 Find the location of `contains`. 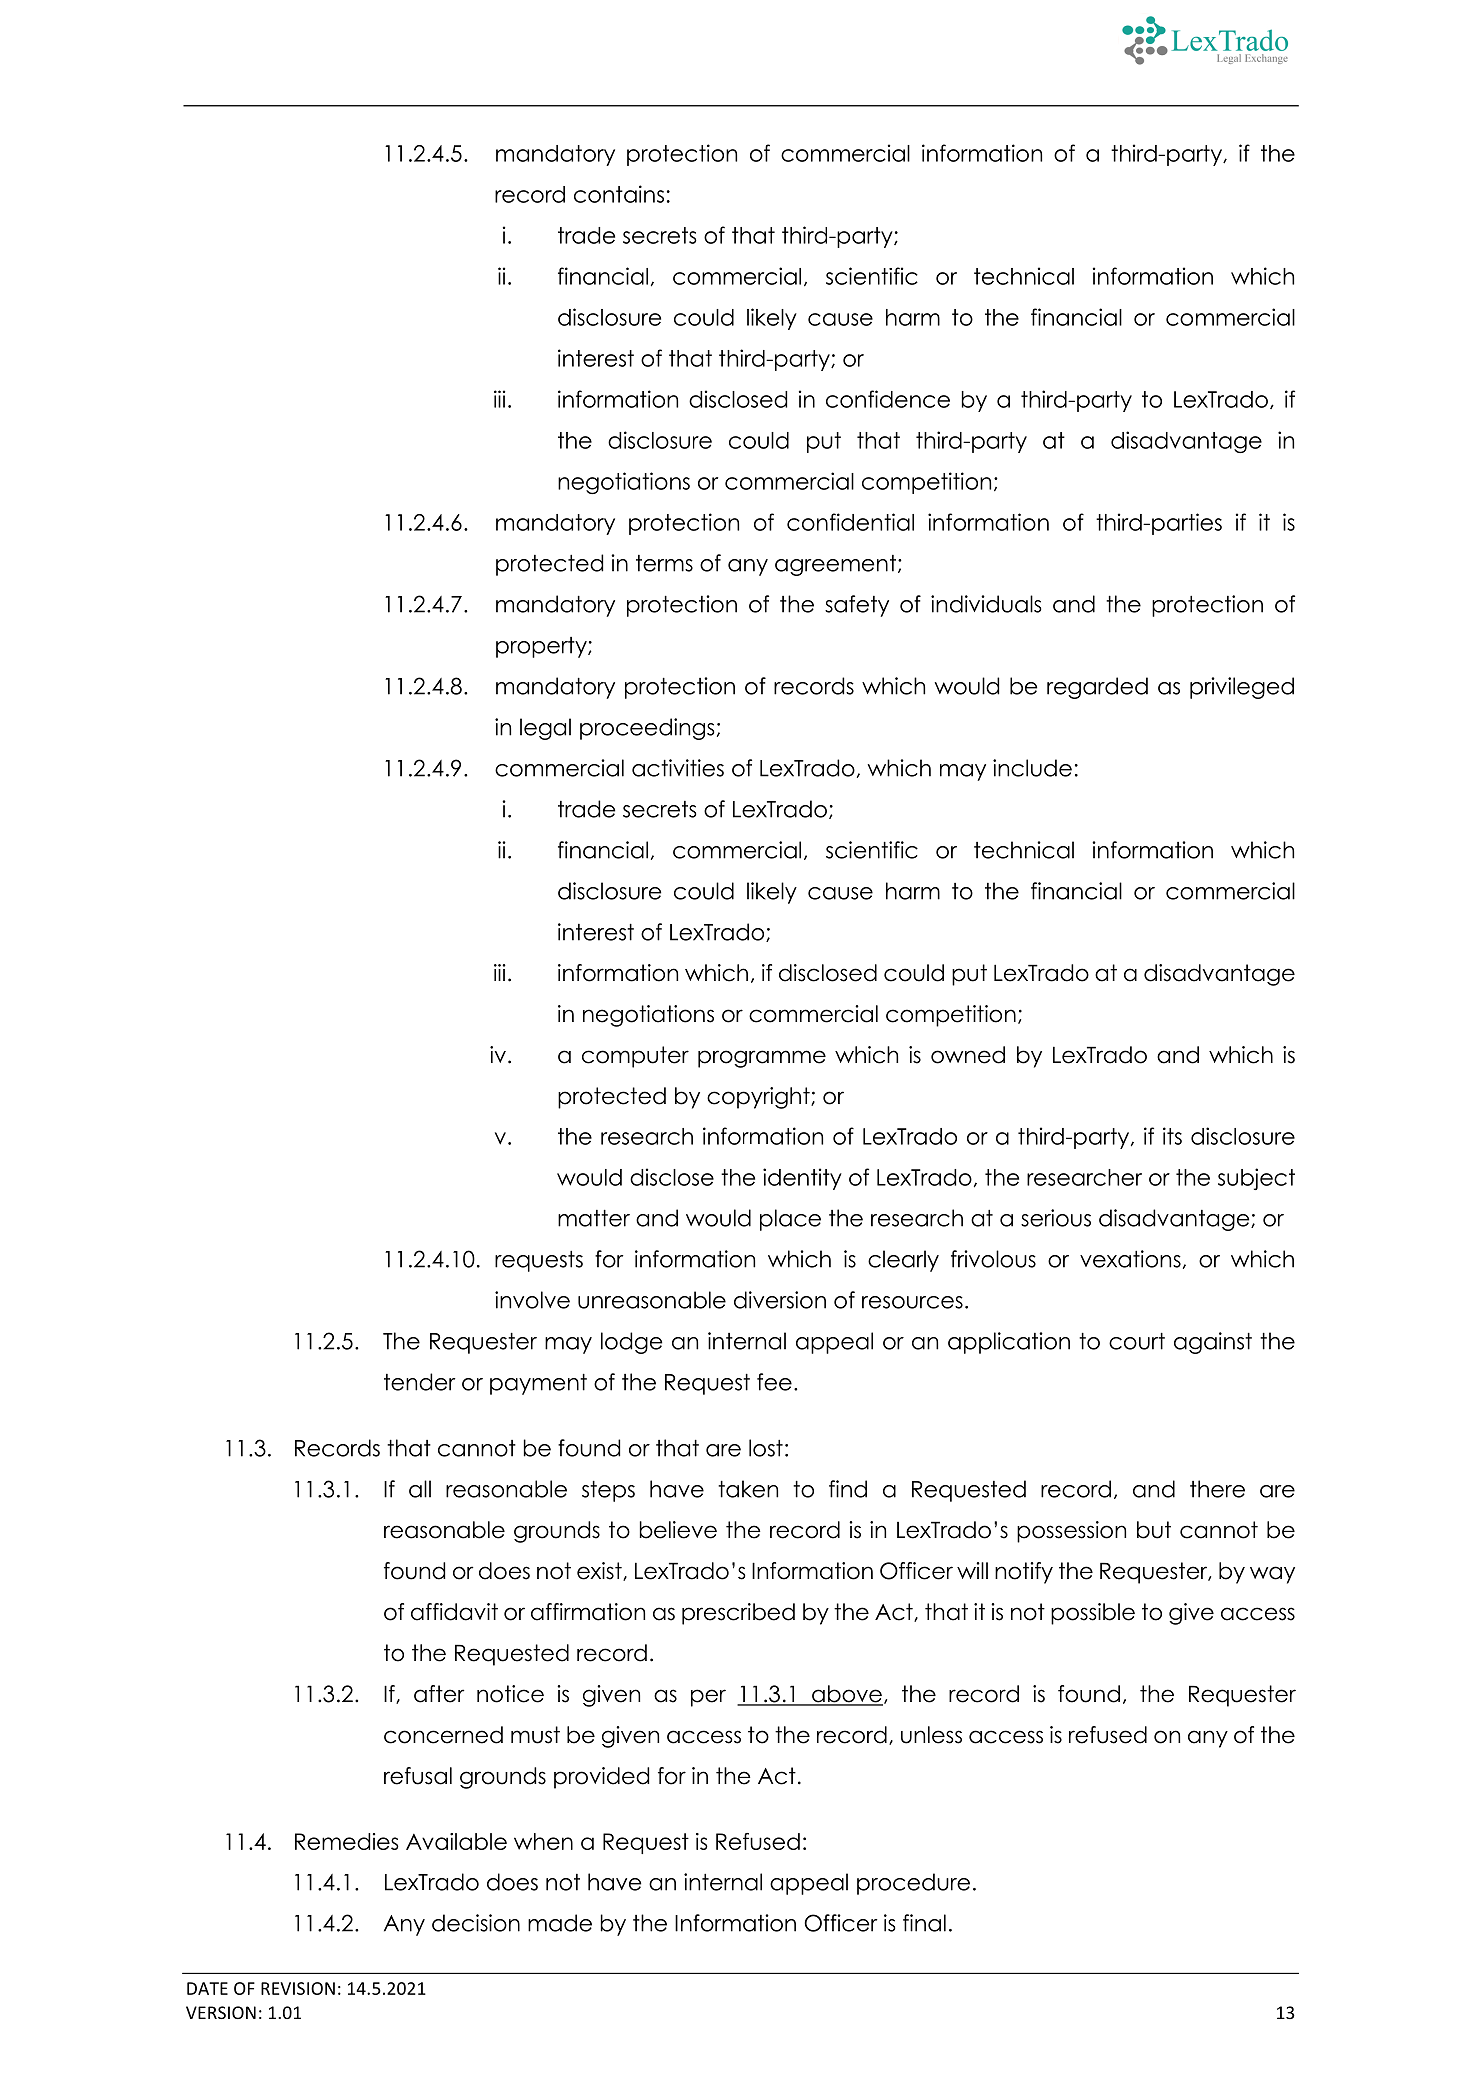

contains is located at coordinates (619, 194).
